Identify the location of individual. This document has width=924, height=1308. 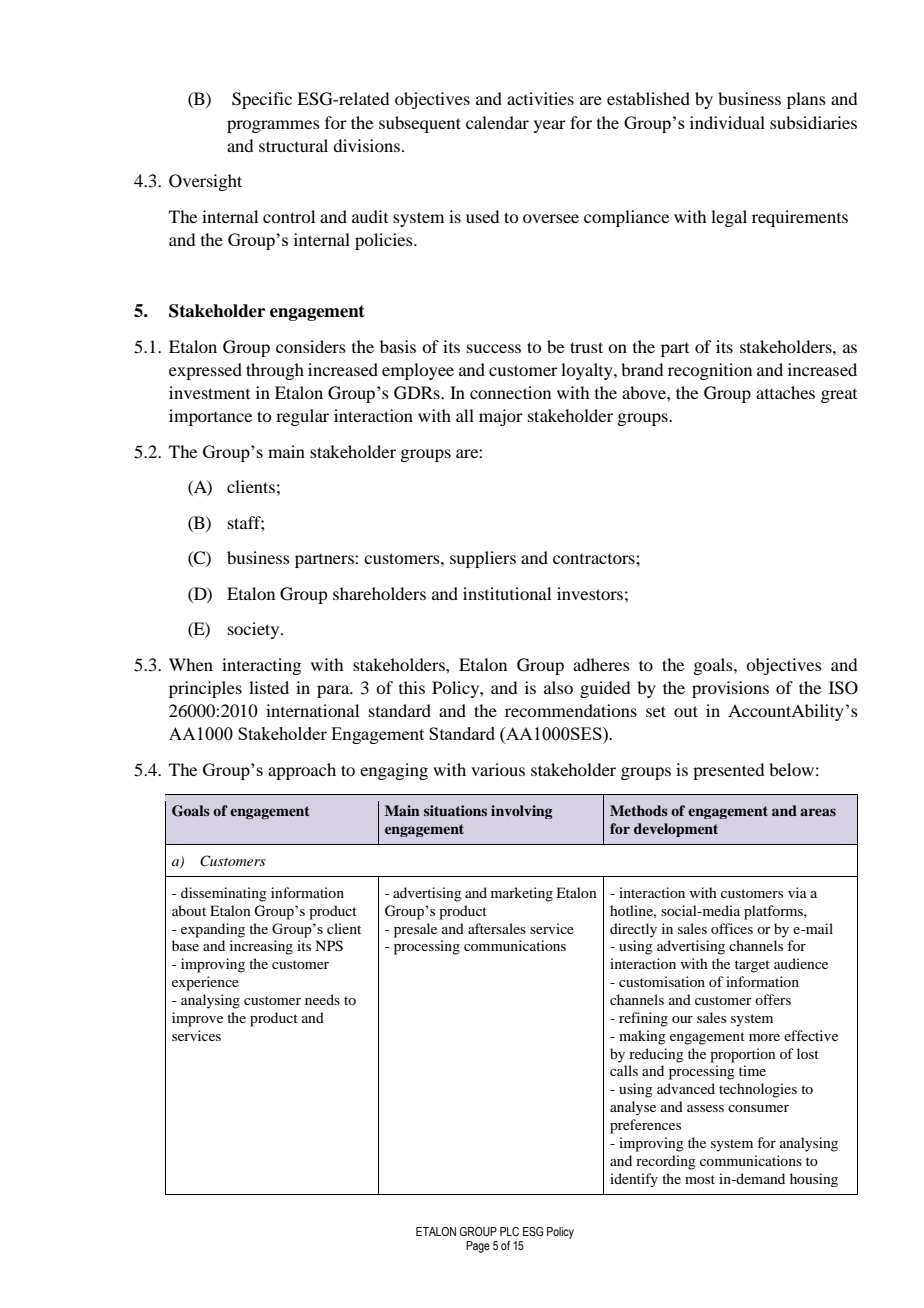
(727, 122).
